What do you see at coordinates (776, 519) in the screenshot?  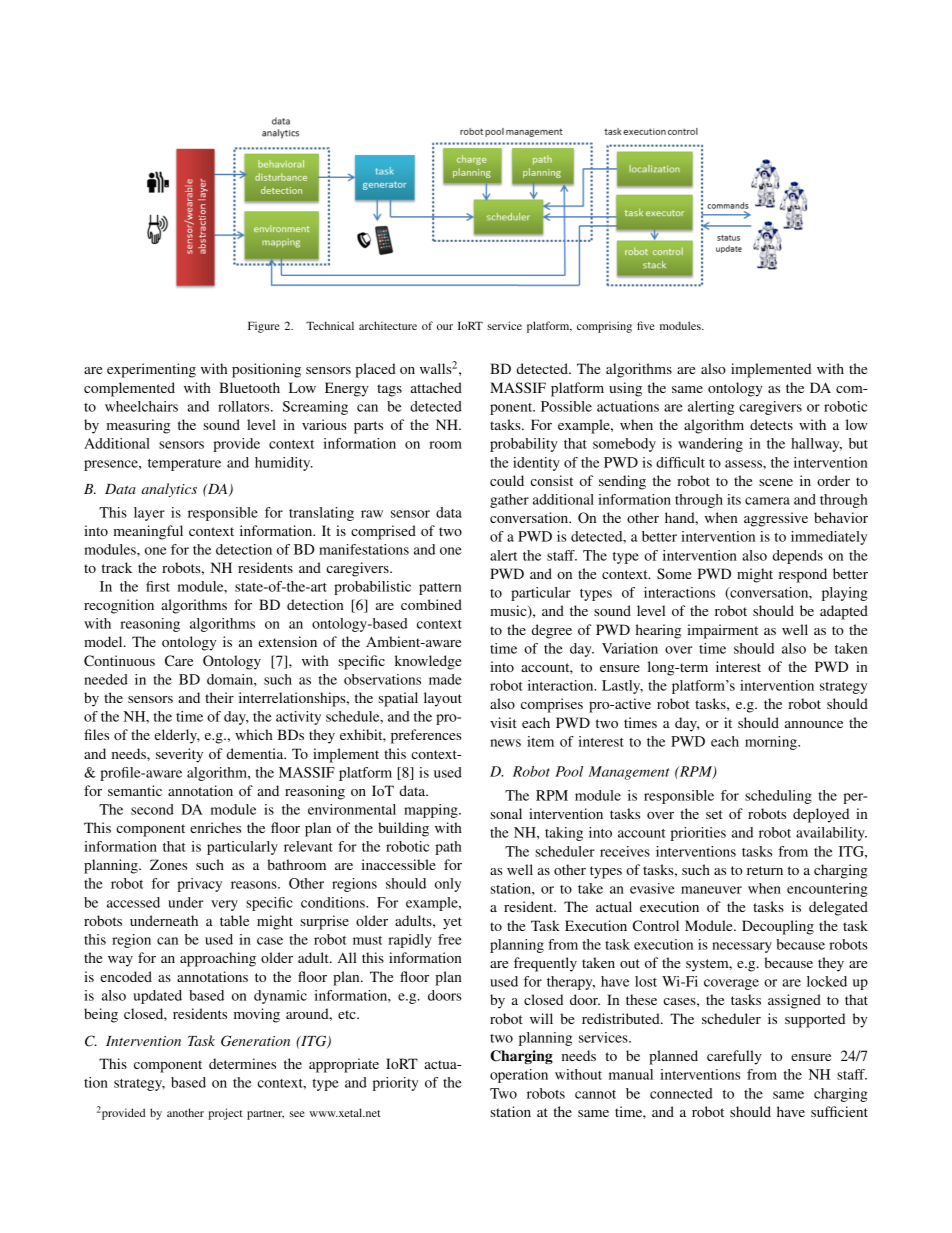 I see `aggressive` at bounding box center [776, 519].
